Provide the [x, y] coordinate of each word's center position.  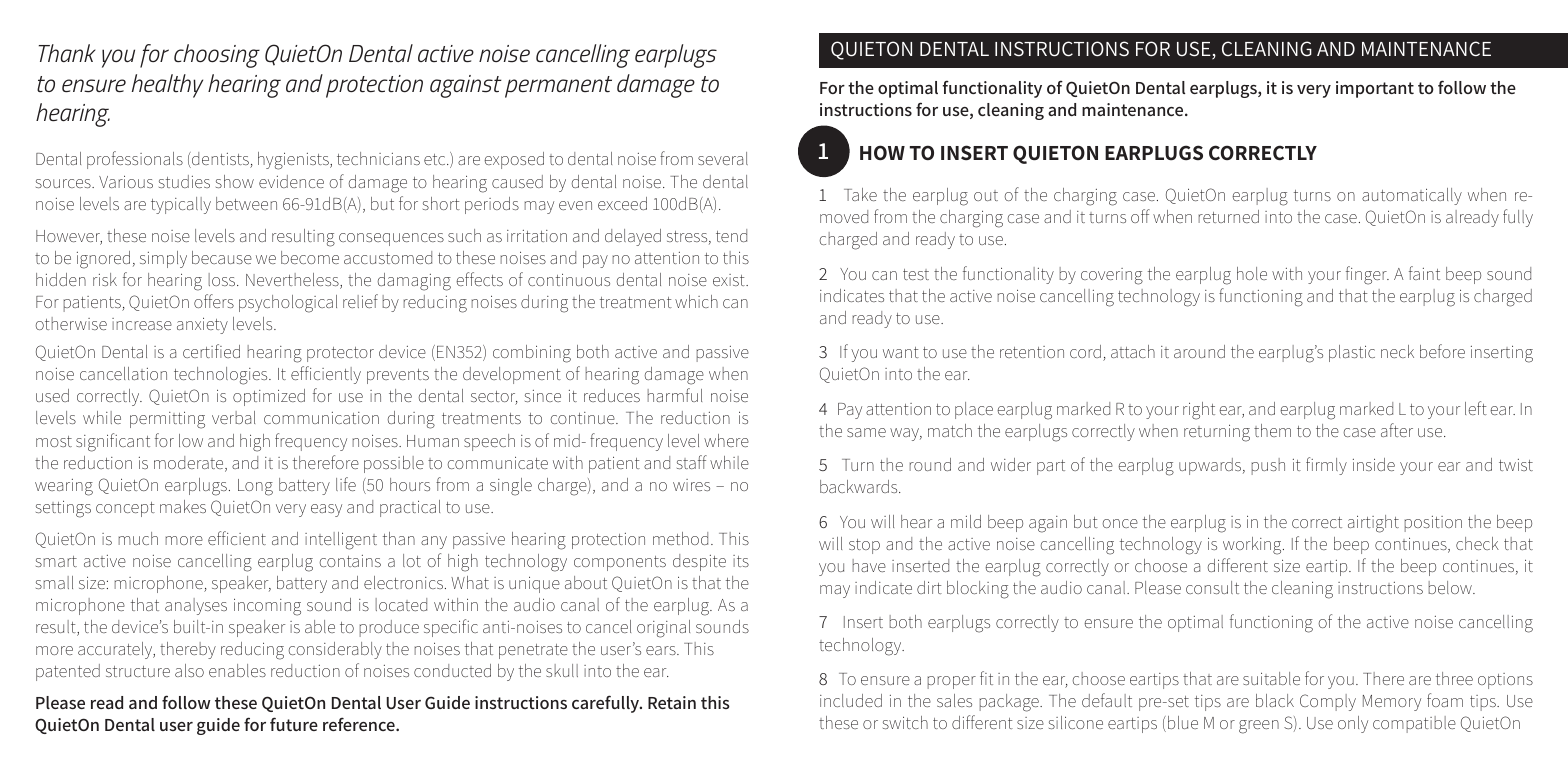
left [1476, 408]
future [294, 724]
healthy [167, 86]
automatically [1412, 196]
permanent [558, 87]
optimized [269, 397]
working [1253, 546]
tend [731, 235]
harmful [674, 395]
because [222, 257]
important [1375, 89]
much [138, 538]
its [741, 561]
